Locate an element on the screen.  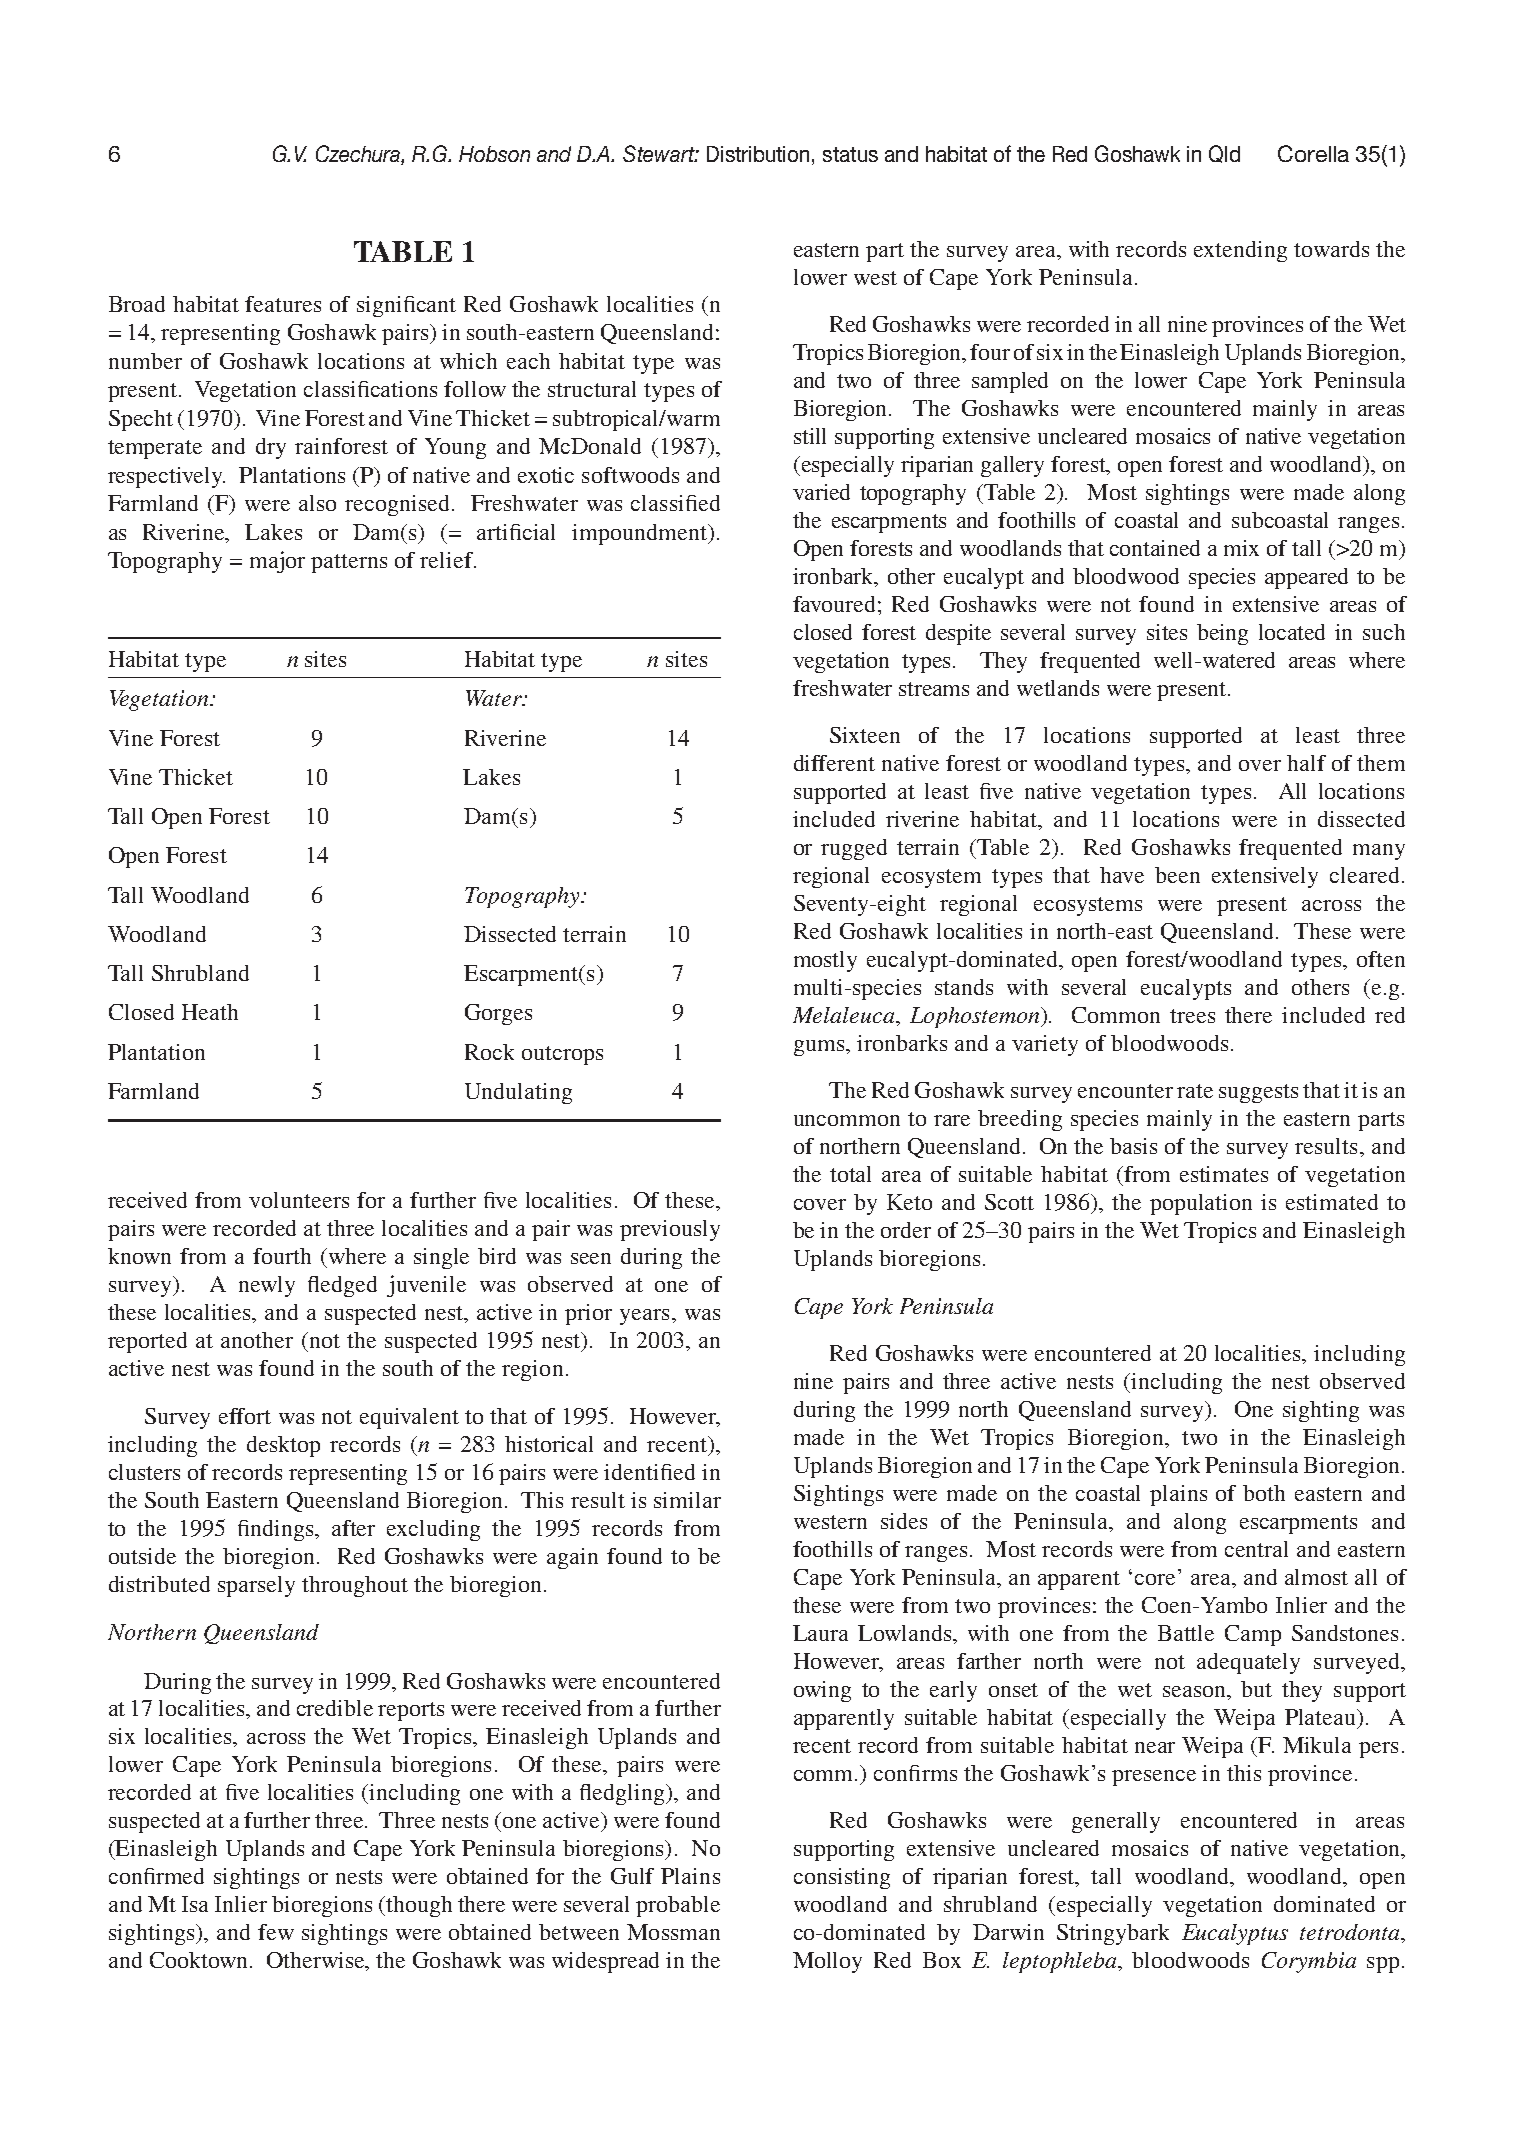
few is located at coordinates (276, 1932).
